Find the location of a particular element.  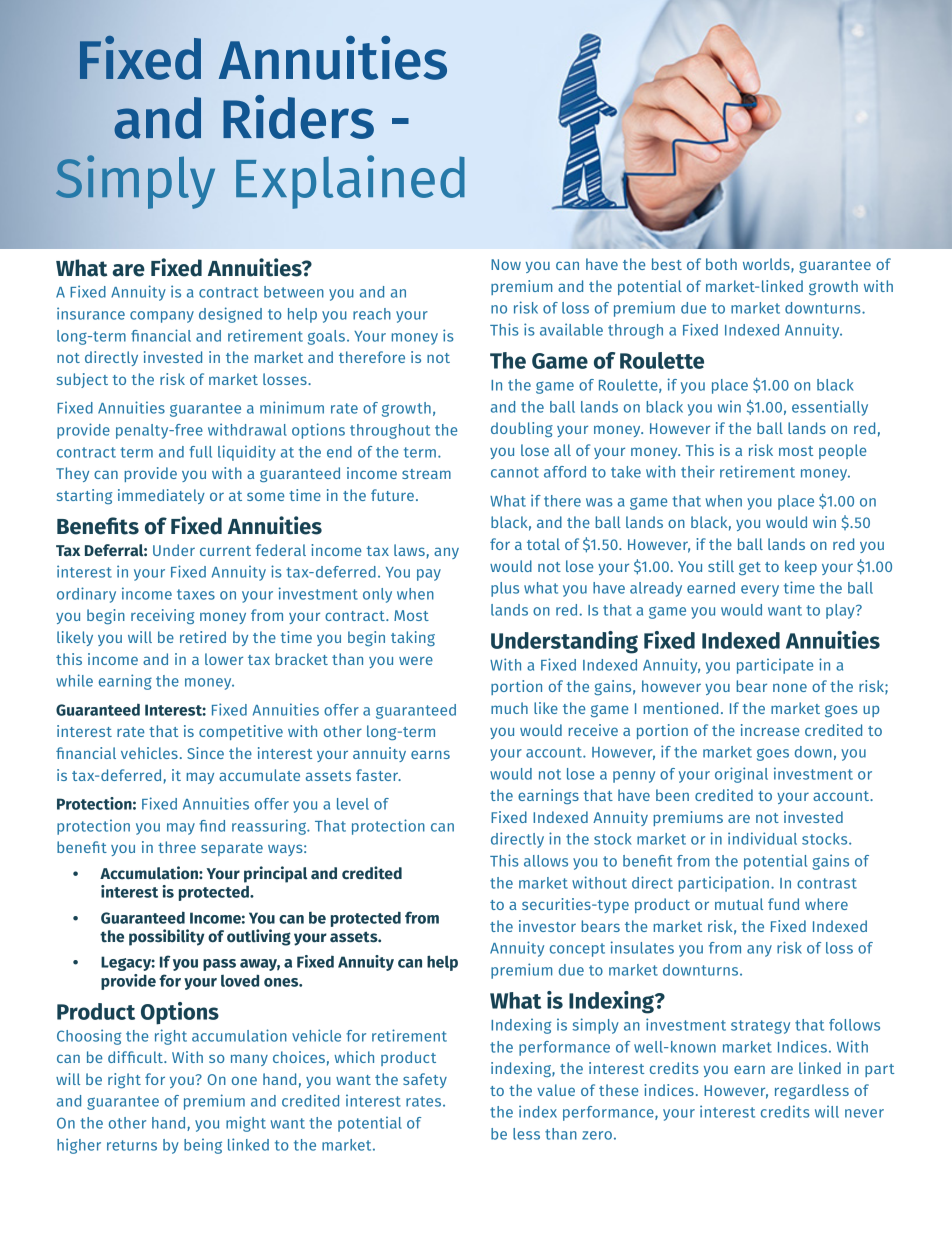

fund is located at coordinates (783, 904).
